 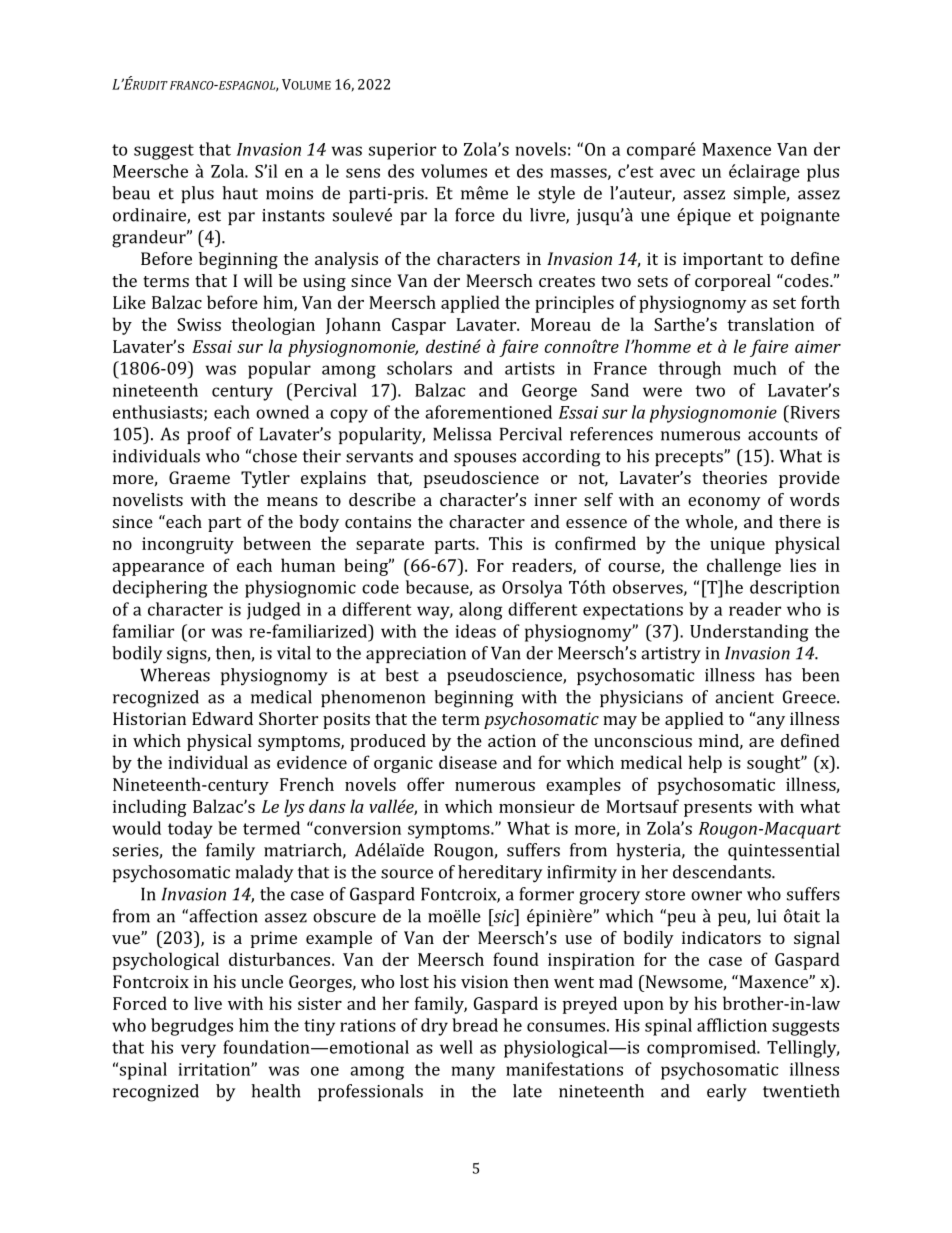 I want to click on disease, so click(x=468, y=762).
